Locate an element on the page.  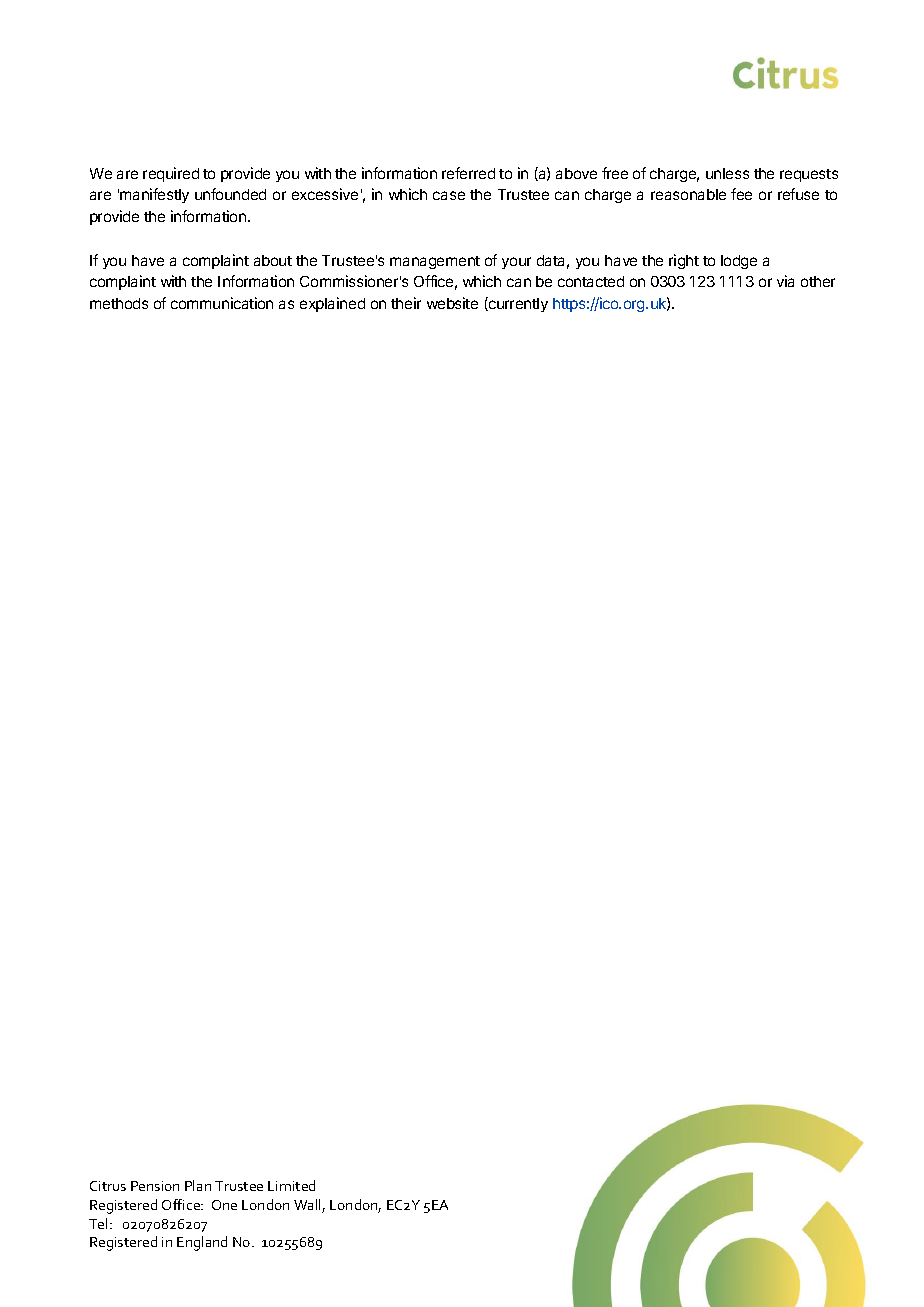
Citrus is located at coordinates (108, 1186).
